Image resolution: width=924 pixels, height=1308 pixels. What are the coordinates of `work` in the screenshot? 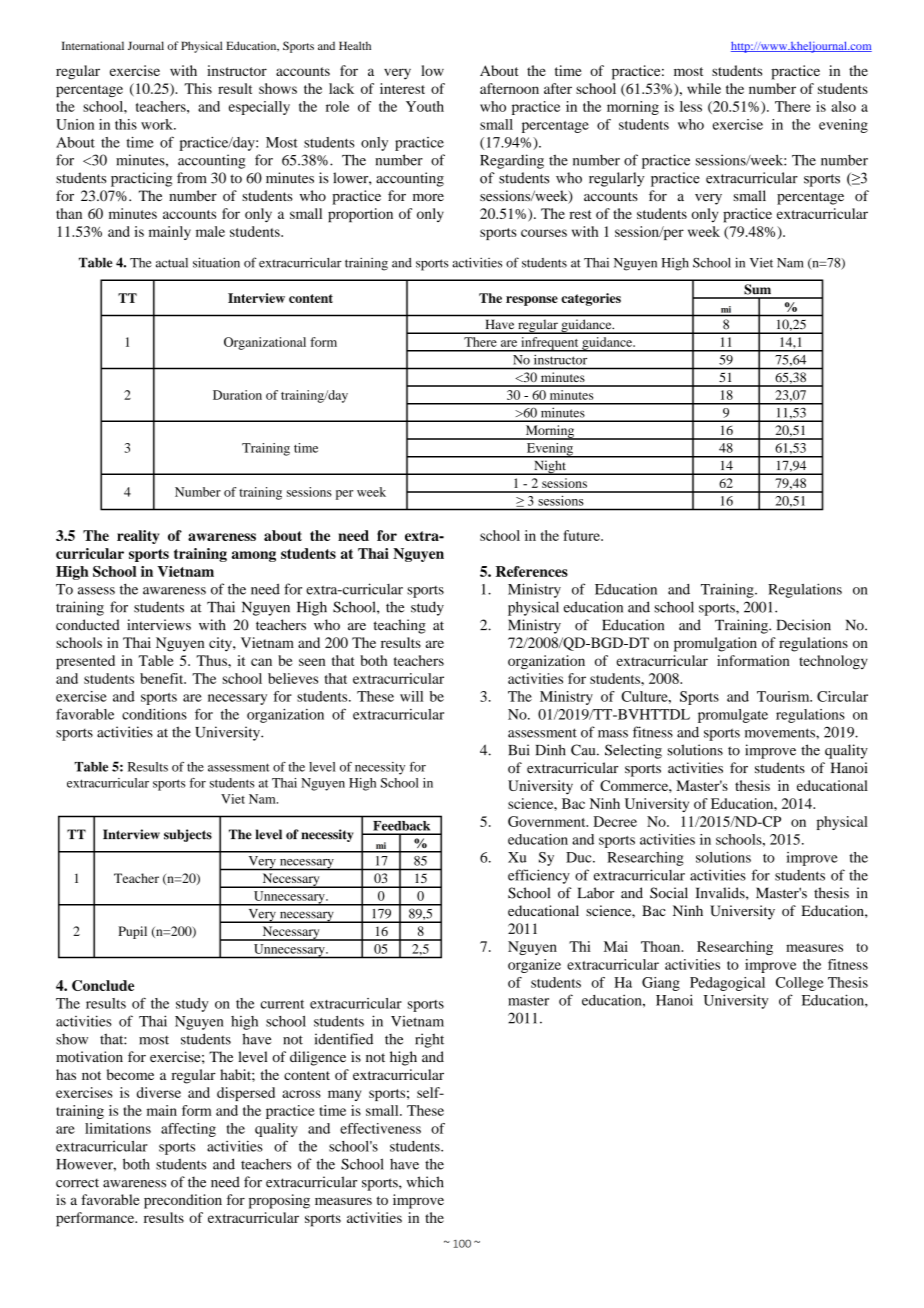 It's located at (158, 124).
